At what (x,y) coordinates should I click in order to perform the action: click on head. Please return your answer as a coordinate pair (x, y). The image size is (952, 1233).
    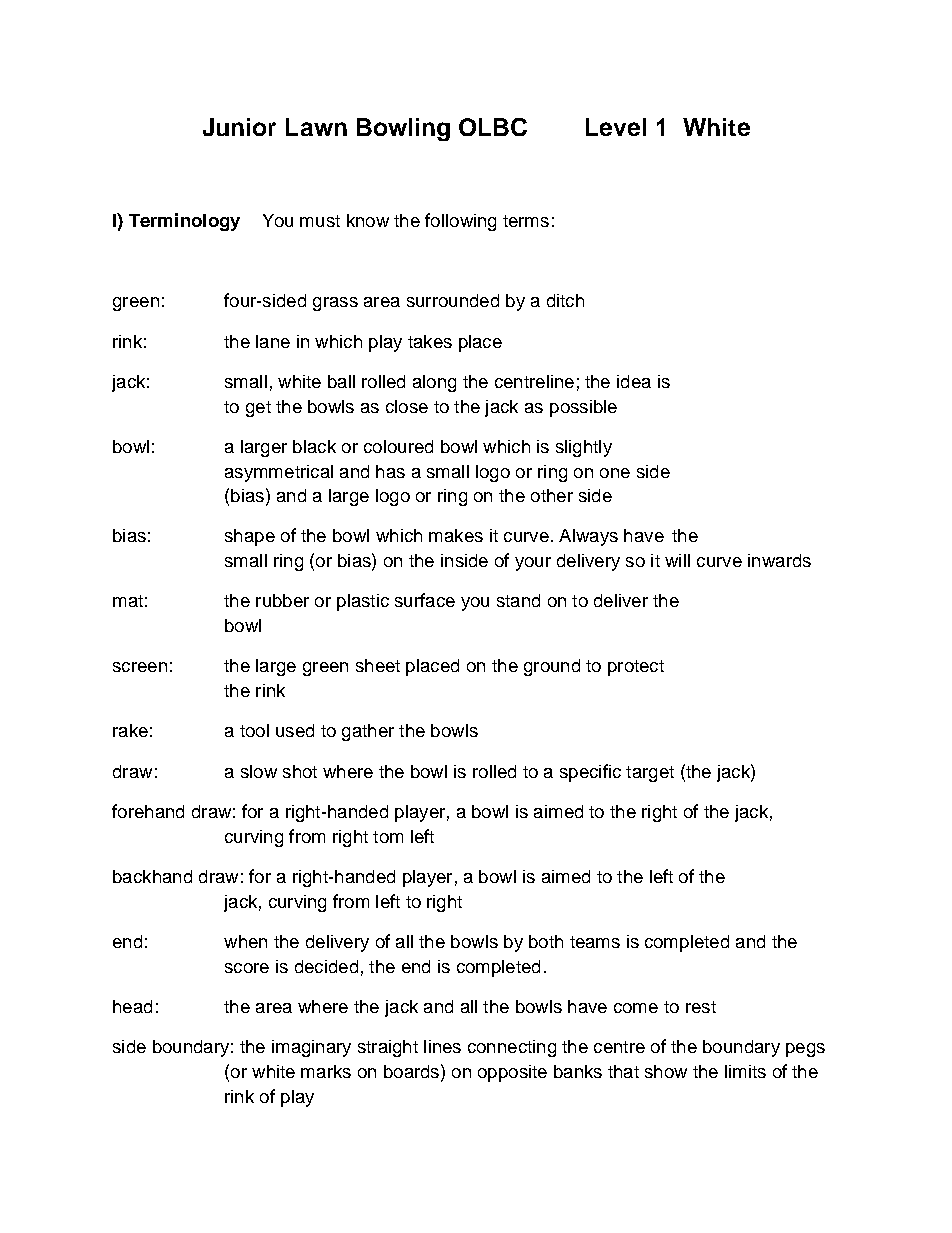
    Looking at the image, I should click on (132, 1006).
